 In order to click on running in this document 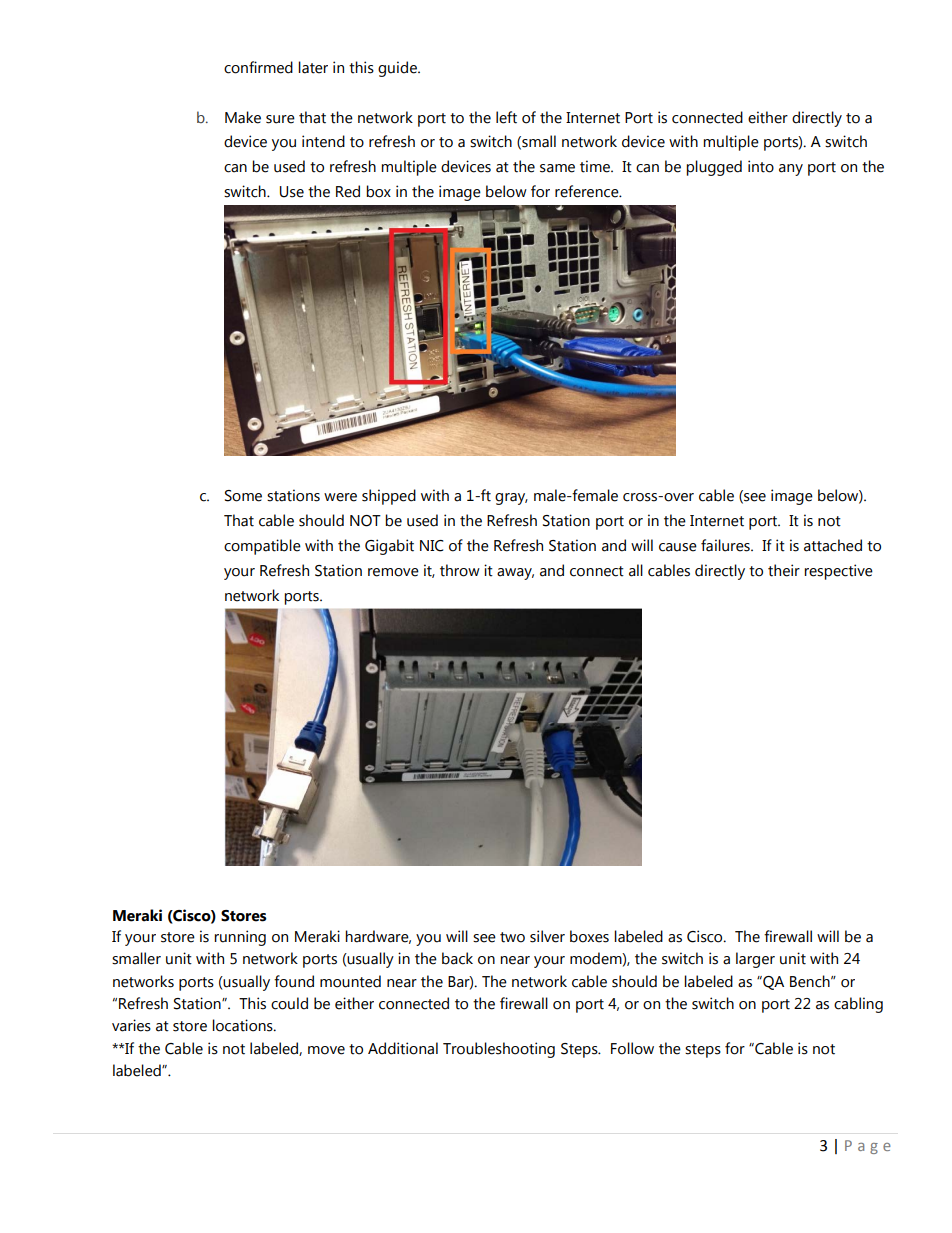, I will do `click(240, 938)`.
